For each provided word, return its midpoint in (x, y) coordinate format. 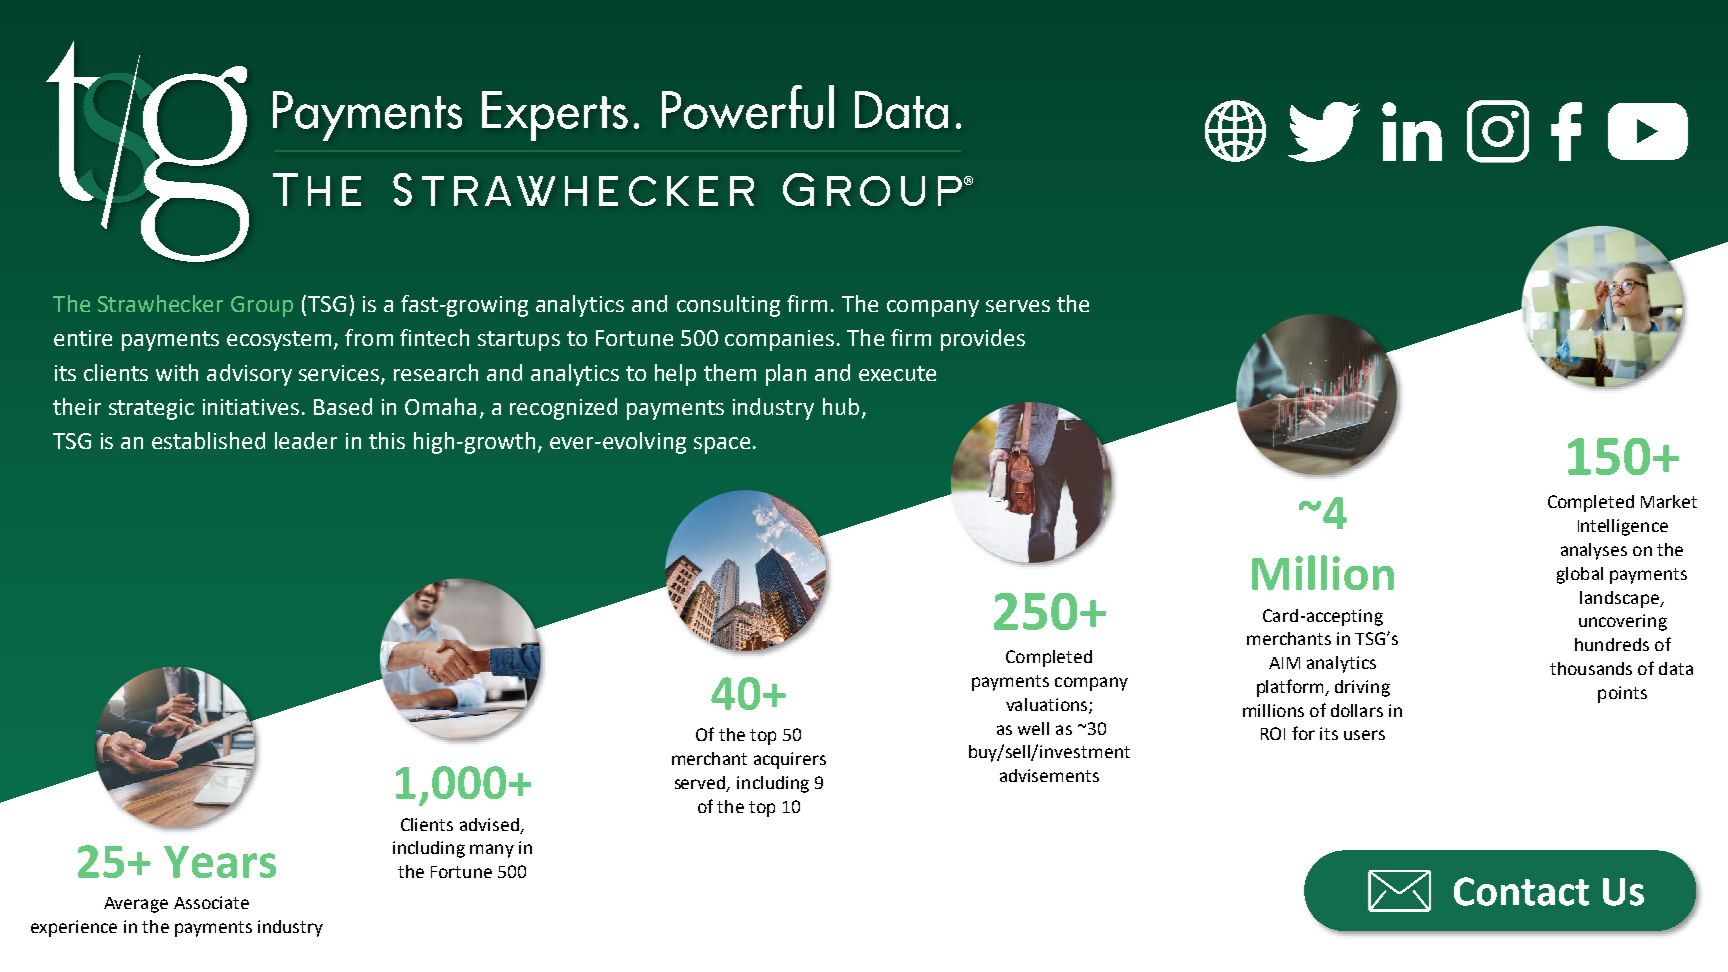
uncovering (1623, 622)
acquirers (790, 760)
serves (1018, 306)
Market (1669, 501)
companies (779, 340)
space (722, 445)
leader (306, 440)
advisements (1049, 775)
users (1364, 735)
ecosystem (279, 341)
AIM (1284, 663)
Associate (211, 902)
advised (489, 824)
